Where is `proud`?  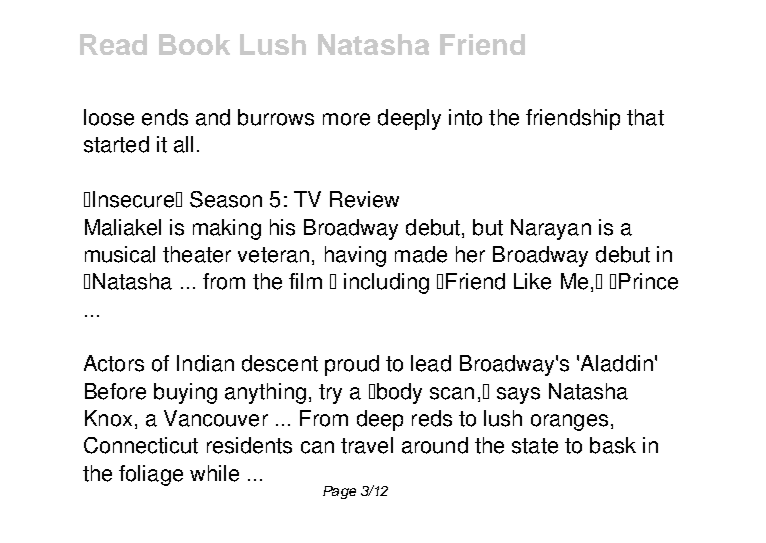
proud is located at coordinates (352, 365).
